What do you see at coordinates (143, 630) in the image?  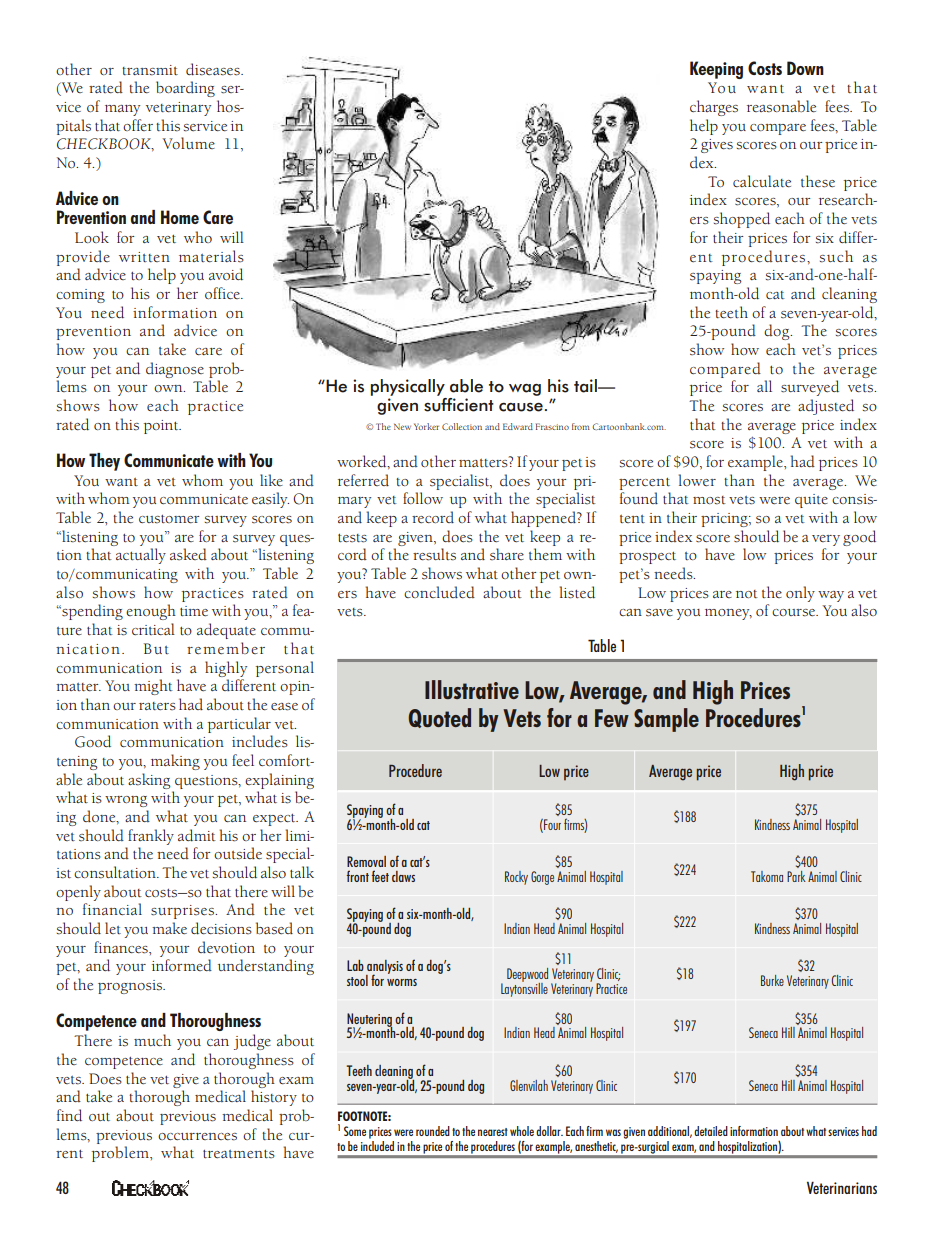 I see `crit` at bounding box center [143, 630].
